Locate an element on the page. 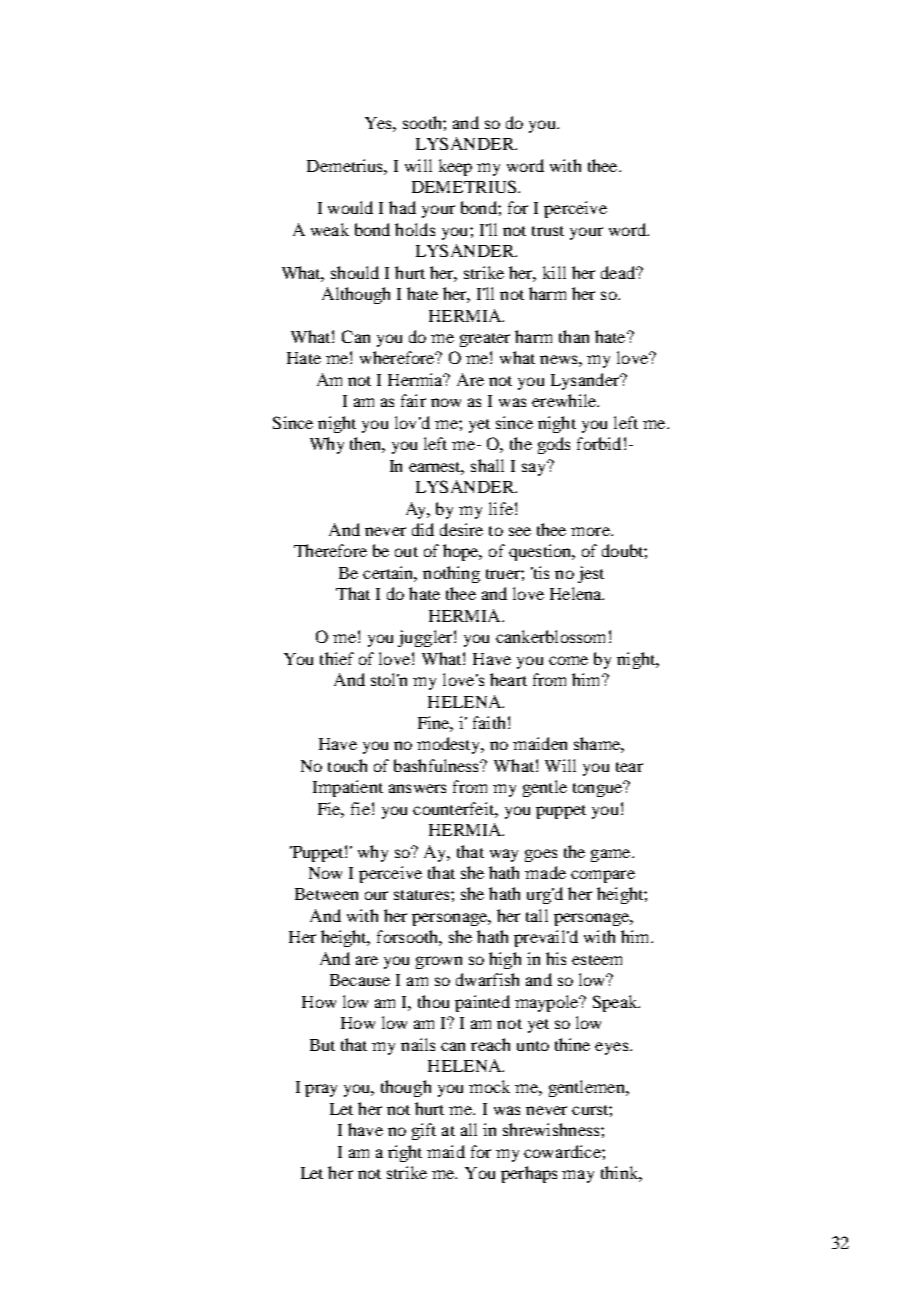 The height and width of the image is (1308, 924). heart is located at coordinates (508, 679).
